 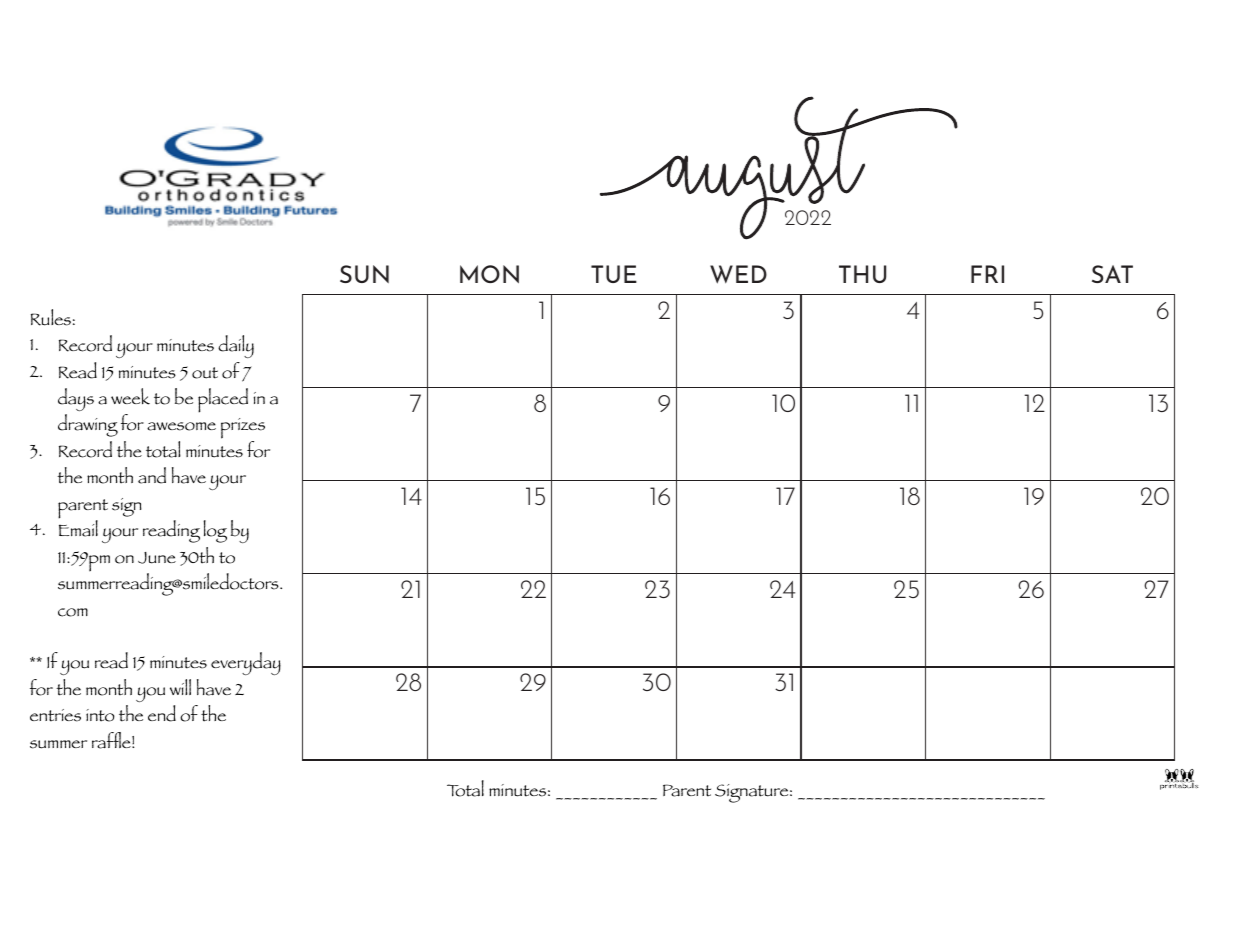 I want to click on TUE, so click(x=614, y=274).
